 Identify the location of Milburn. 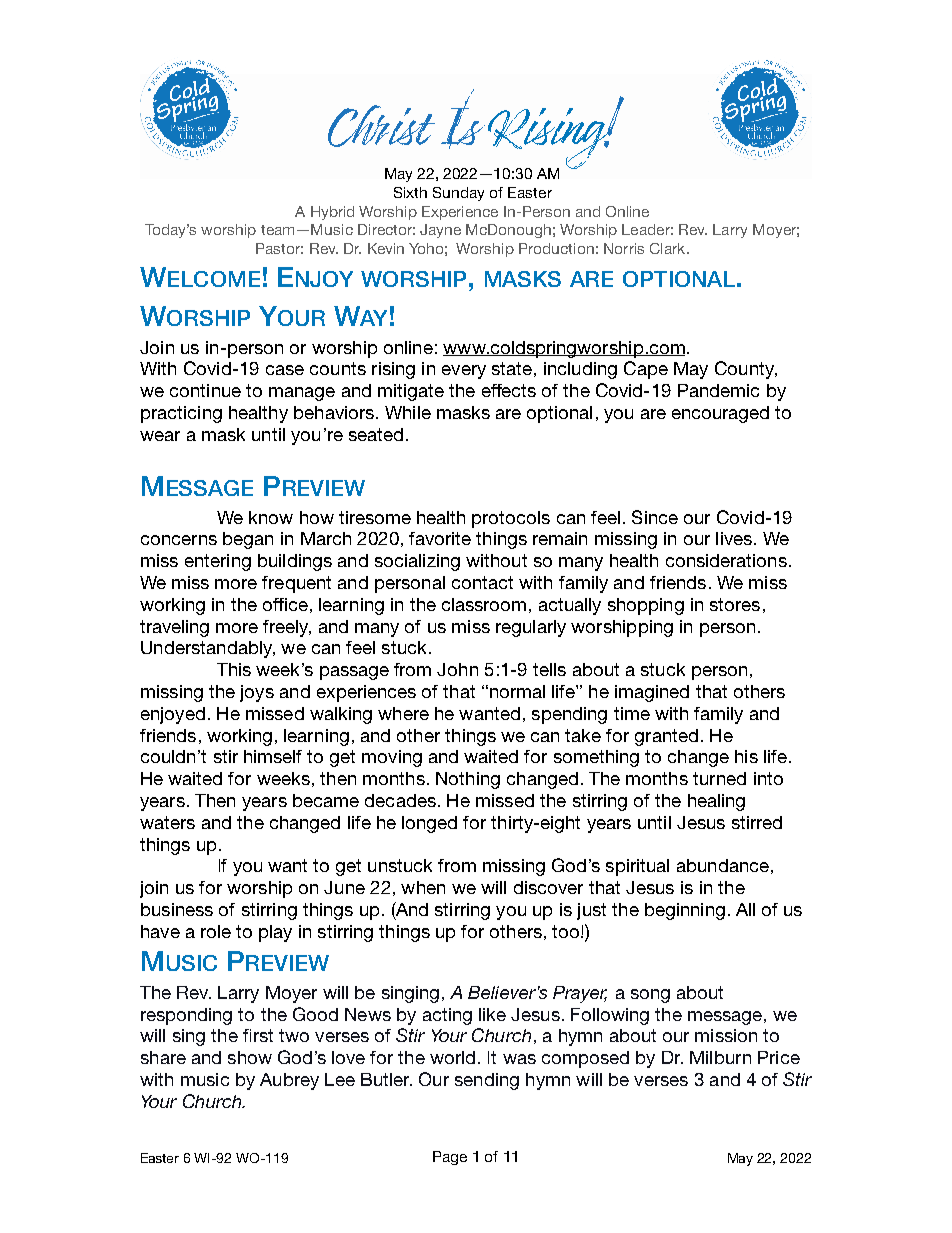
(720, 1057).
